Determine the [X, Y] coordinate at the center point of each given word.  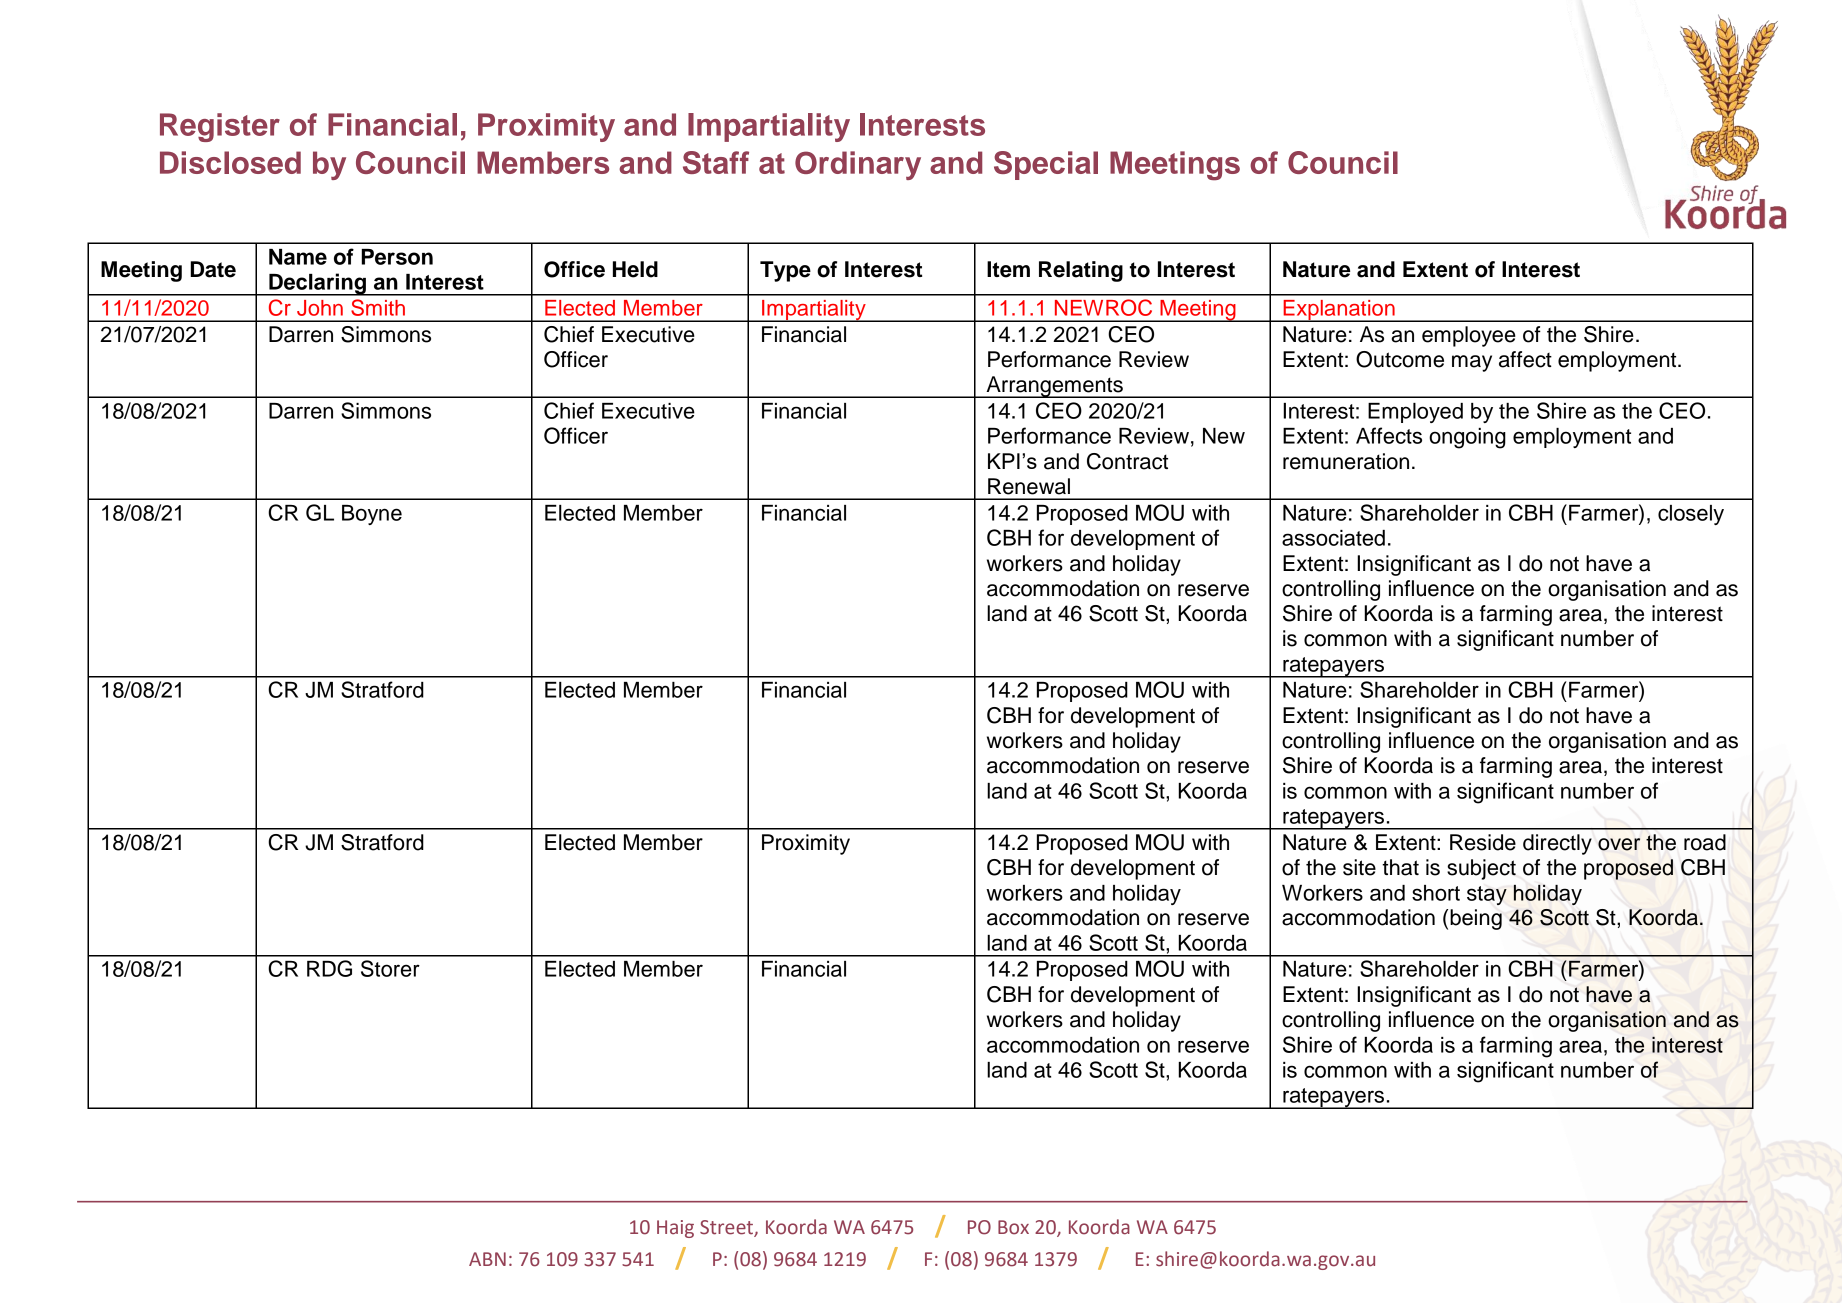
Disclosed [230, 162]
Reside [1483, 842]
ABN [487, 1259]
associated [1333, 538]
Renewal [1029, 486]
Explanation [1339, 311]
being [1476, 919]
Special [1046, 165]
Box [1013, 1227]
